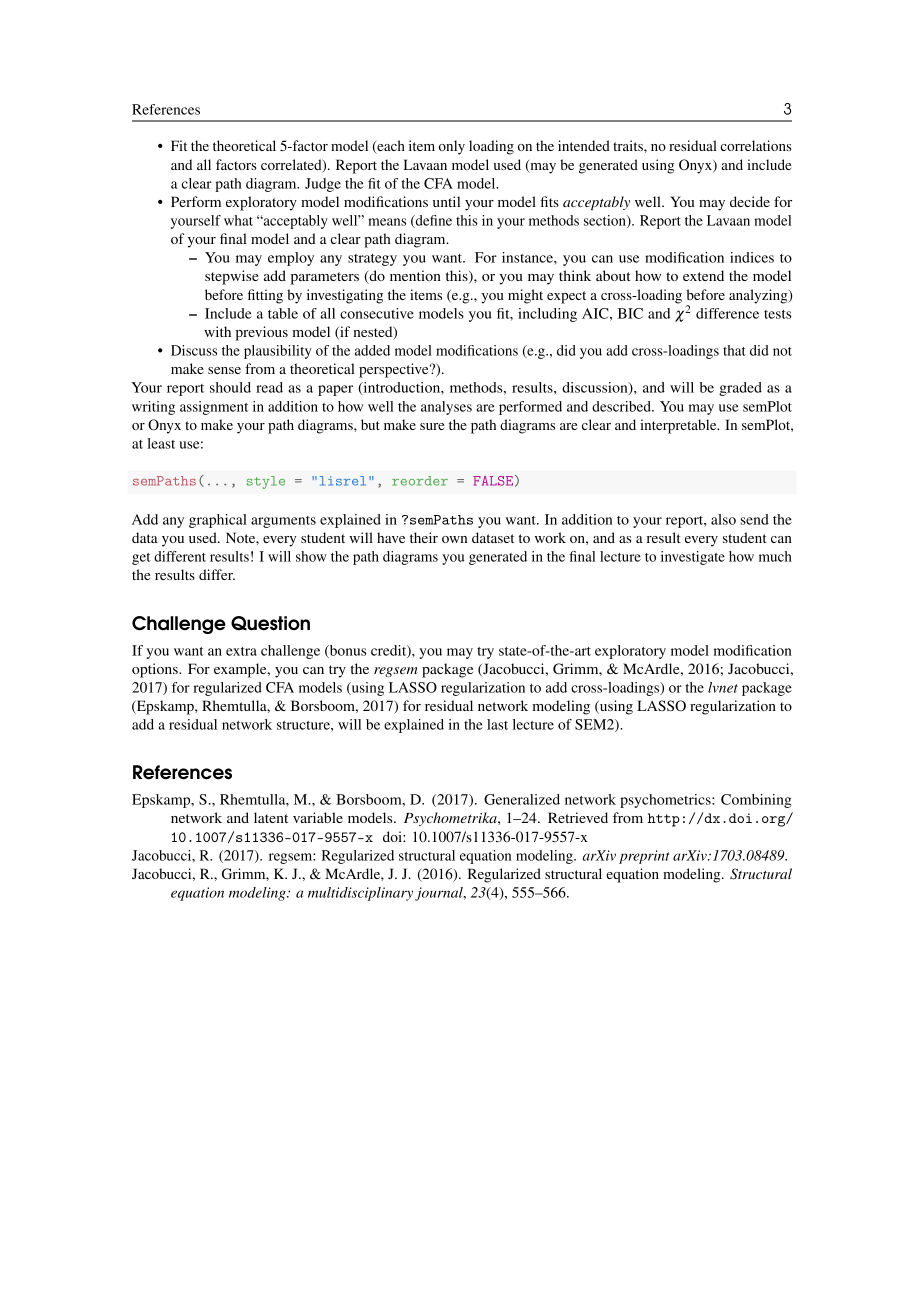 Image resolution: width=924 pixels, height=1308 pixels. What do you see at coordinates (693, 558) in the screenshot?
I see `investigate` at bounding box center [693, 558].
